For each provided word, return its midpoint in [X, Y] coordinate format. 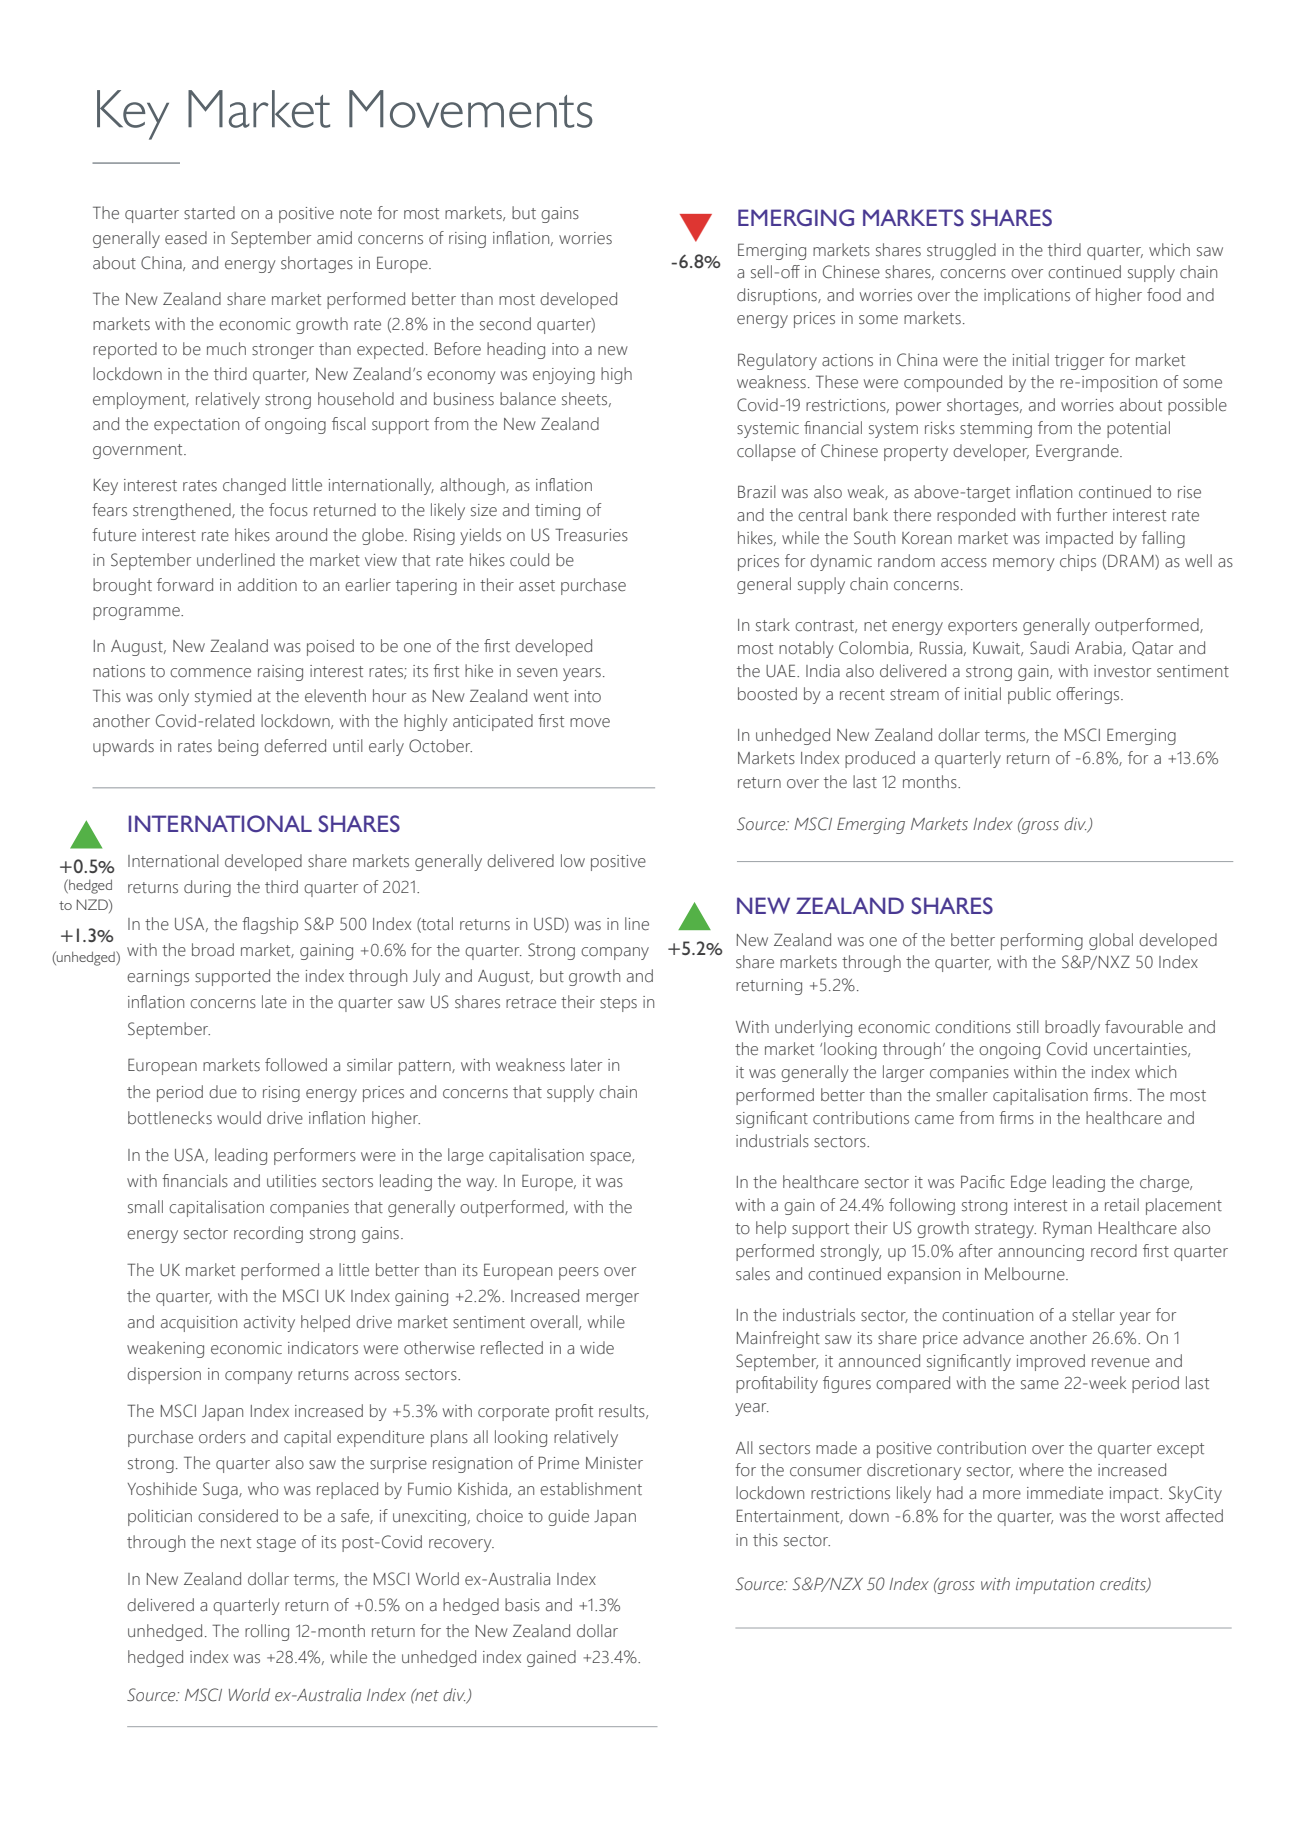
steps [618, 1004]
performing [1042, 941]
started [209, 213]
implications [1027, 296]
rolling [267, 1632]
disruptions [778, 296]
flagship [270, 925]
